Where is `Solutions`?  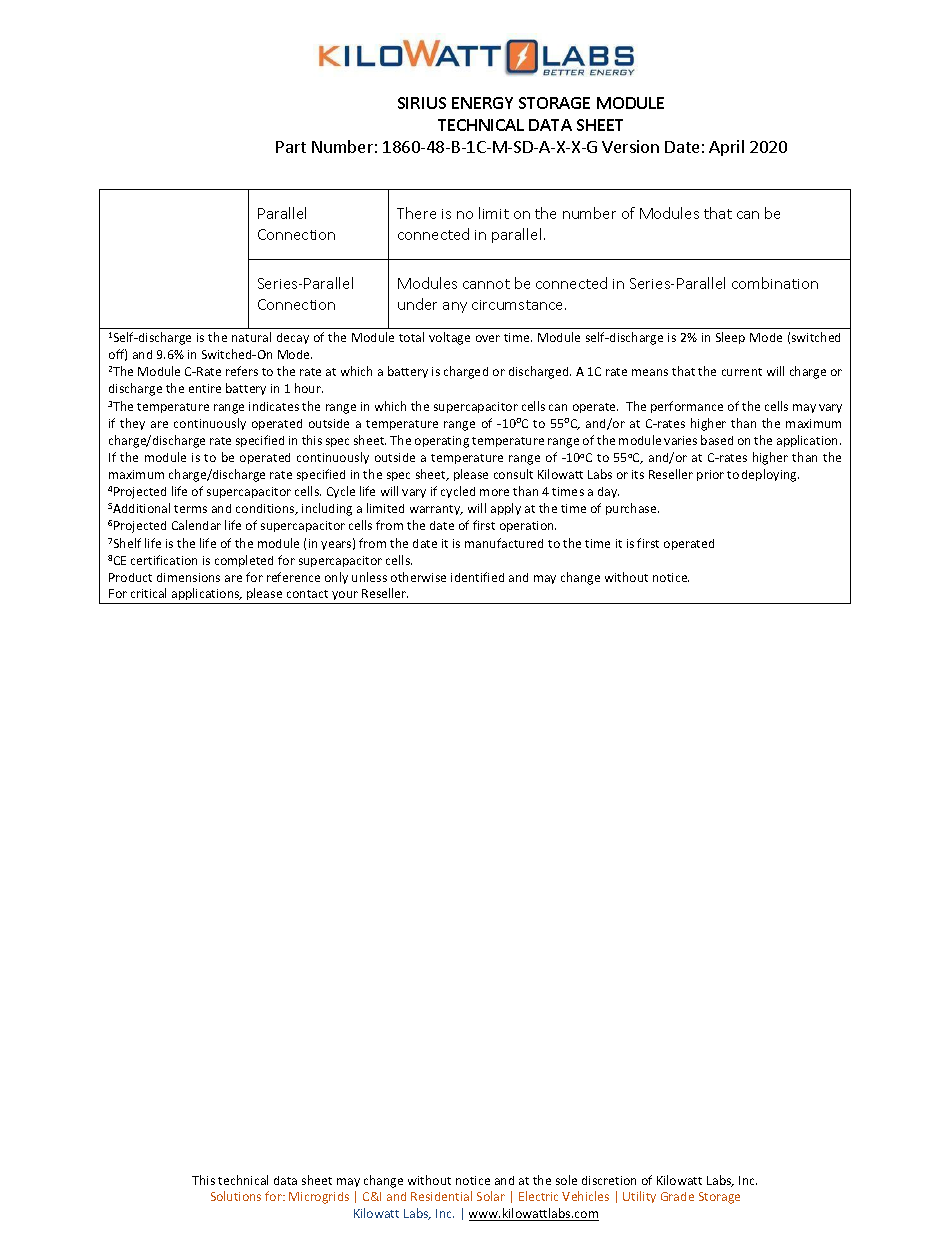
Solutions is located at coordinates (236, 1196).
